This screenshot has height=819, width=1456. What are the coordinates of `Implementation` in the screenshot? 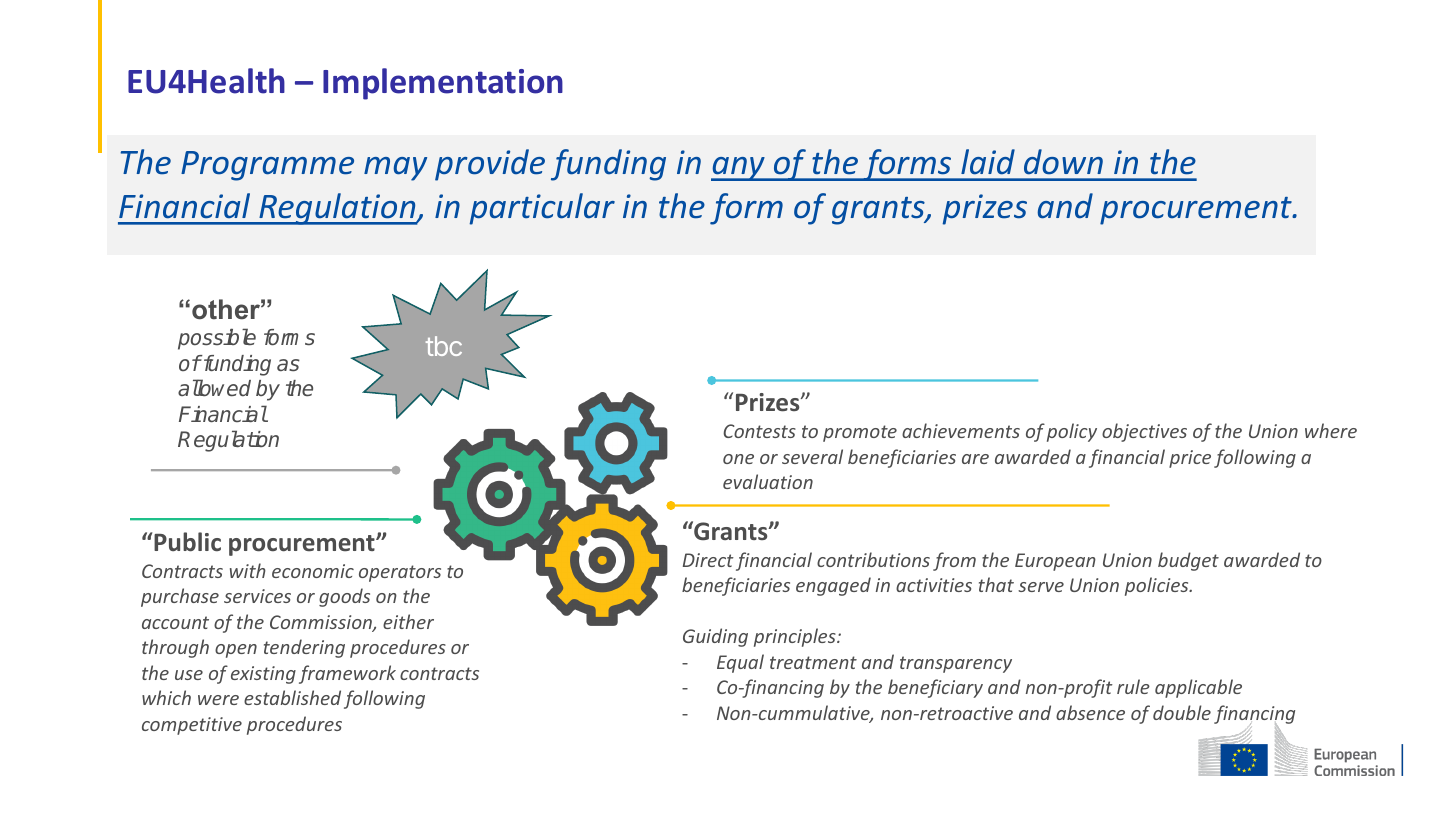 It's located at (443, 84).
